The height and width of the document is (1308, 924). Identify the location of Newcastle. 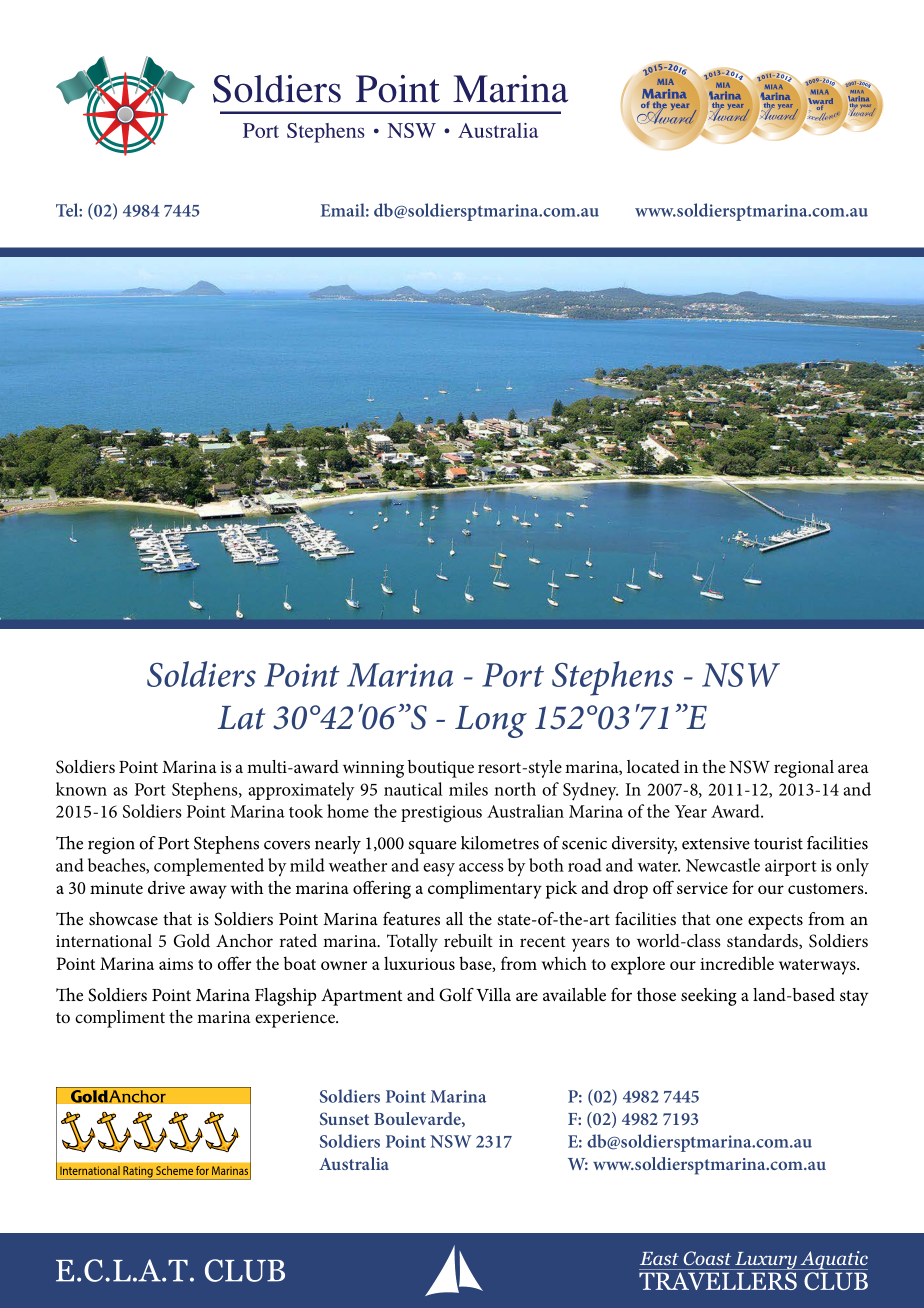
(723, 865).
